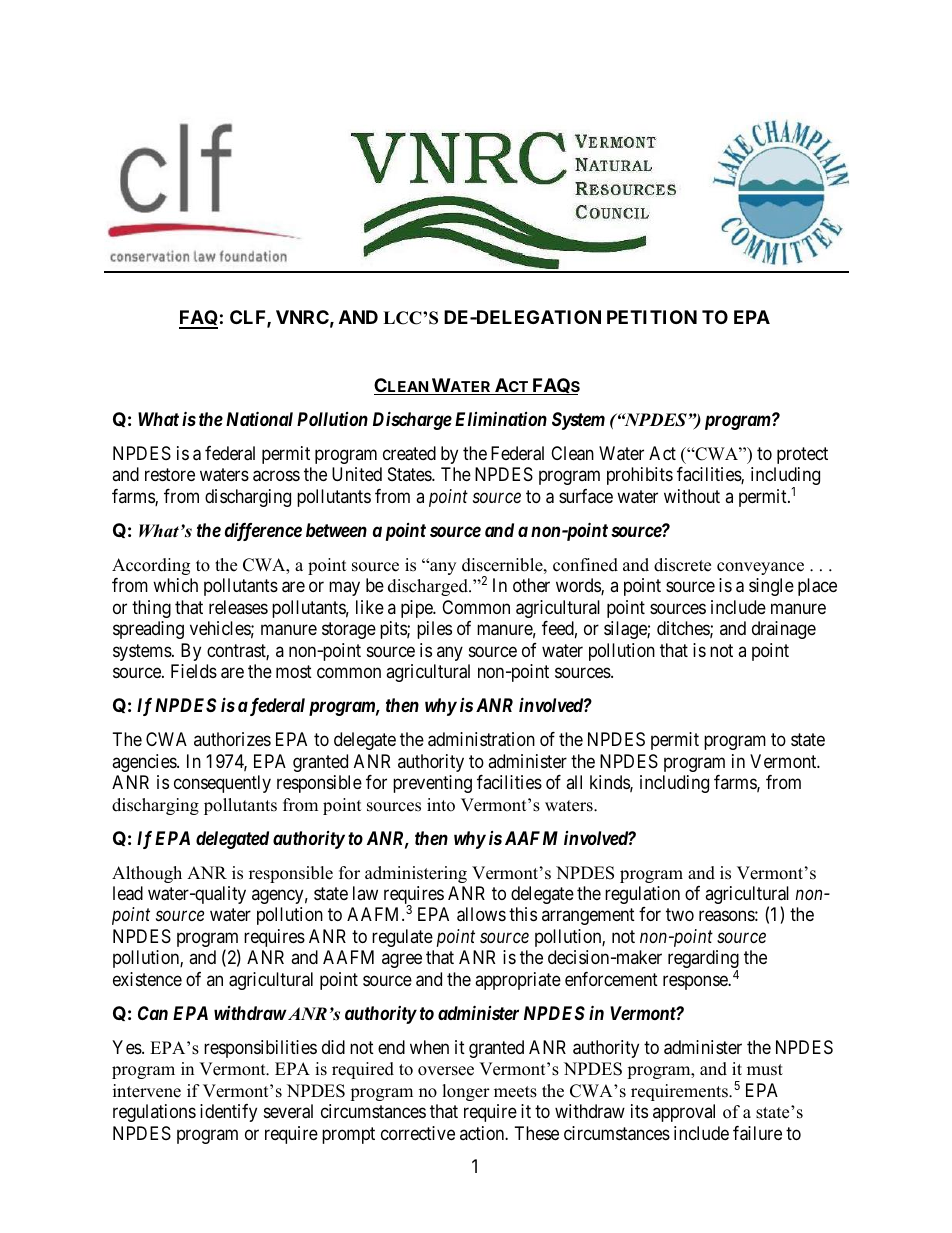  Describe the element at coordinates (259, 418) in the screenshot. I see `National` at that location.
